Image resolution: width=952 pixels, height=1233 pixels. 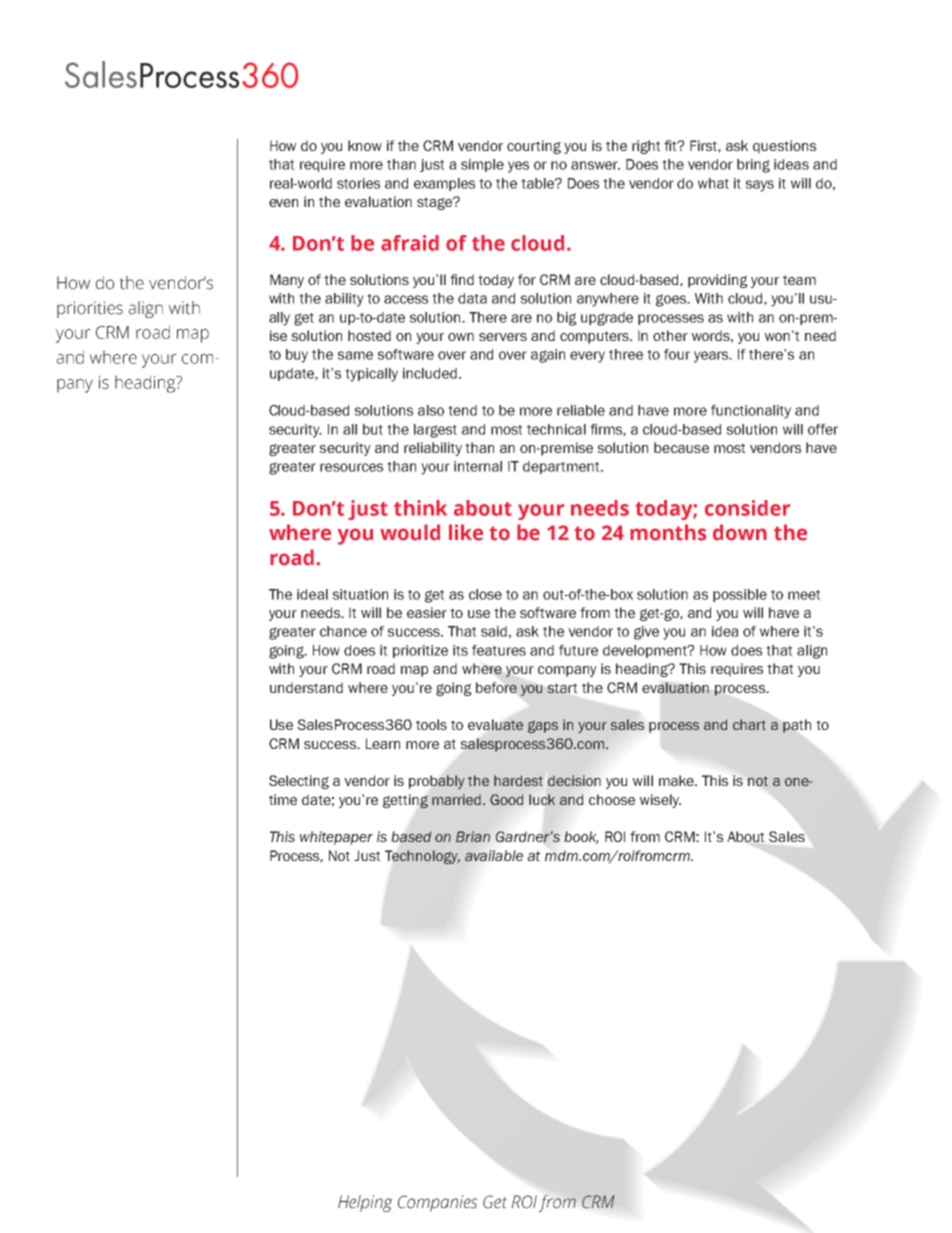 What do you see at coordinates (749, 724) in the screenshot?
I see `chart` at bounding box center [749, 724].
